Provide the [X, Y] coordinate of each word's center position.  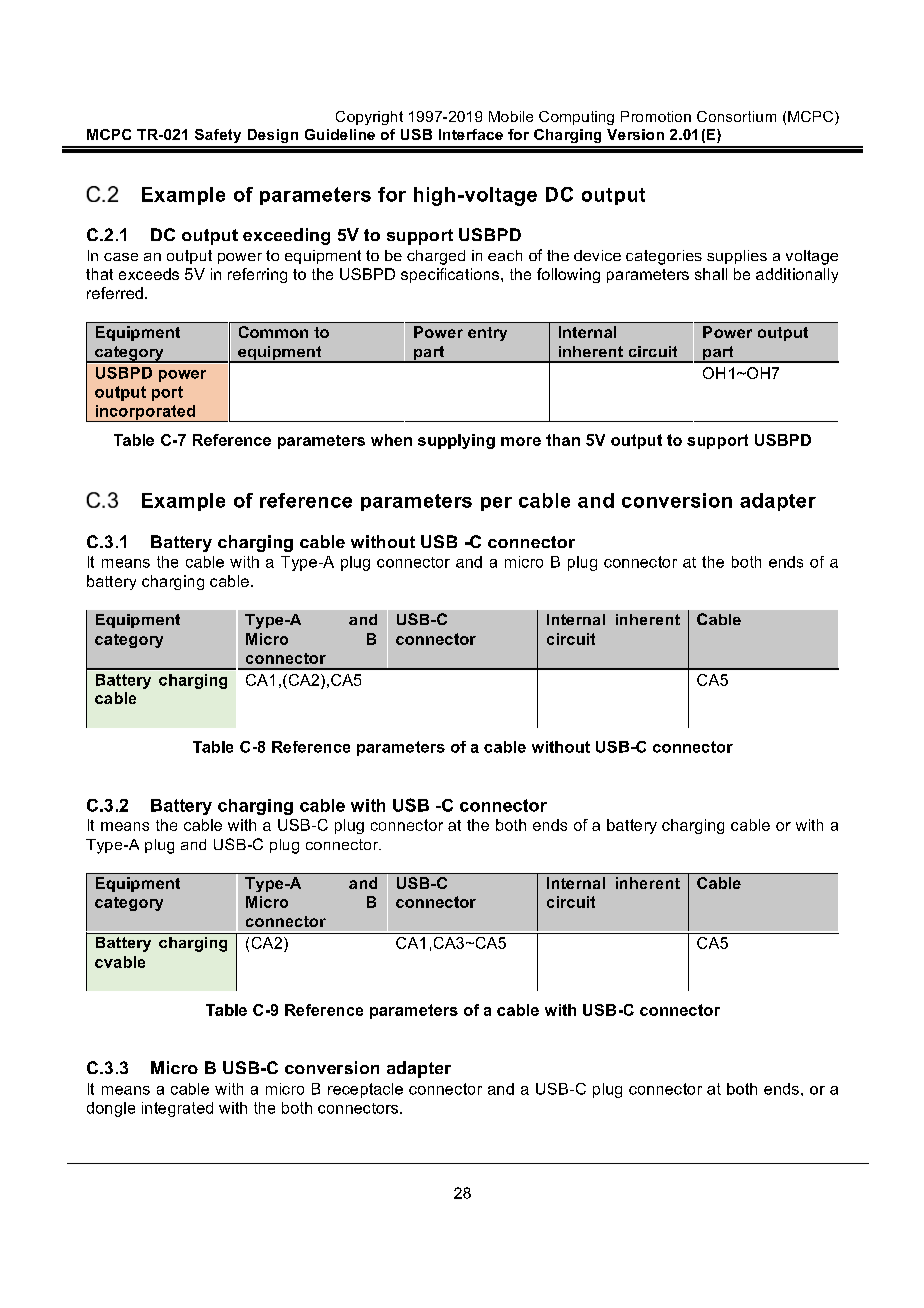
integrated [177, 1109]
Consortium [736, 116]
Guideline [340, 134]
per [496, 504]
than [563, 440]
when [391, 440]
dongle [111, 1109]
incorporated [145, 413]
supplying [456, 441]
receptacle [365, 1090]
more [521, 441]
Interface [471, 134]
